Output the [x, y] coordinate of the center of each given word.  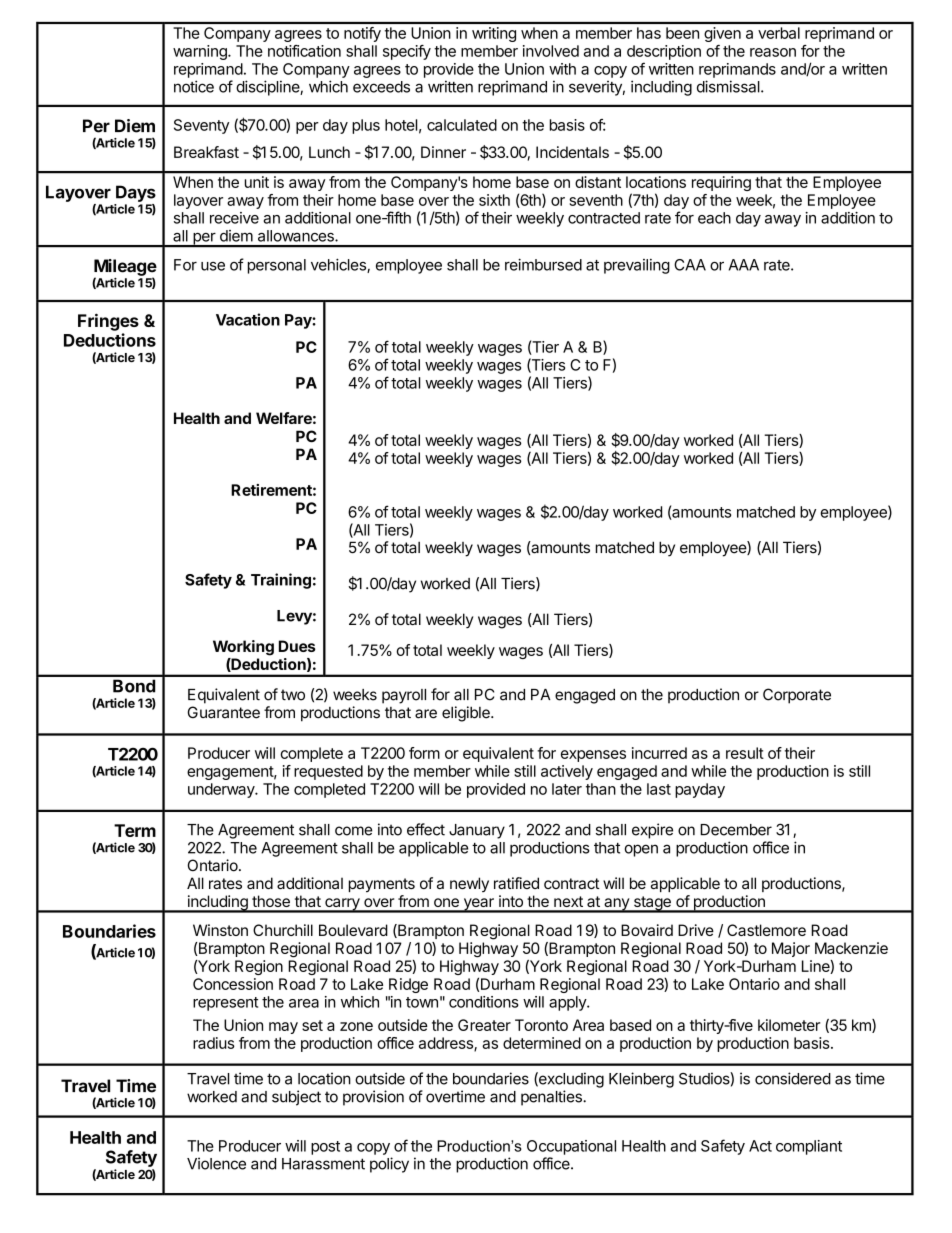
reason [773, 52]
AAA [744, 265]
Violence [216, 1163]
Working [243, 648]
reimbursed [543, 264]
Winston [220, 930]
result [745, 753]
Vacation [248, 319]
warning [201, 52]
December [736, 830]
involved [551, 51]
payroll [404, 696]
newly [469, 884]
